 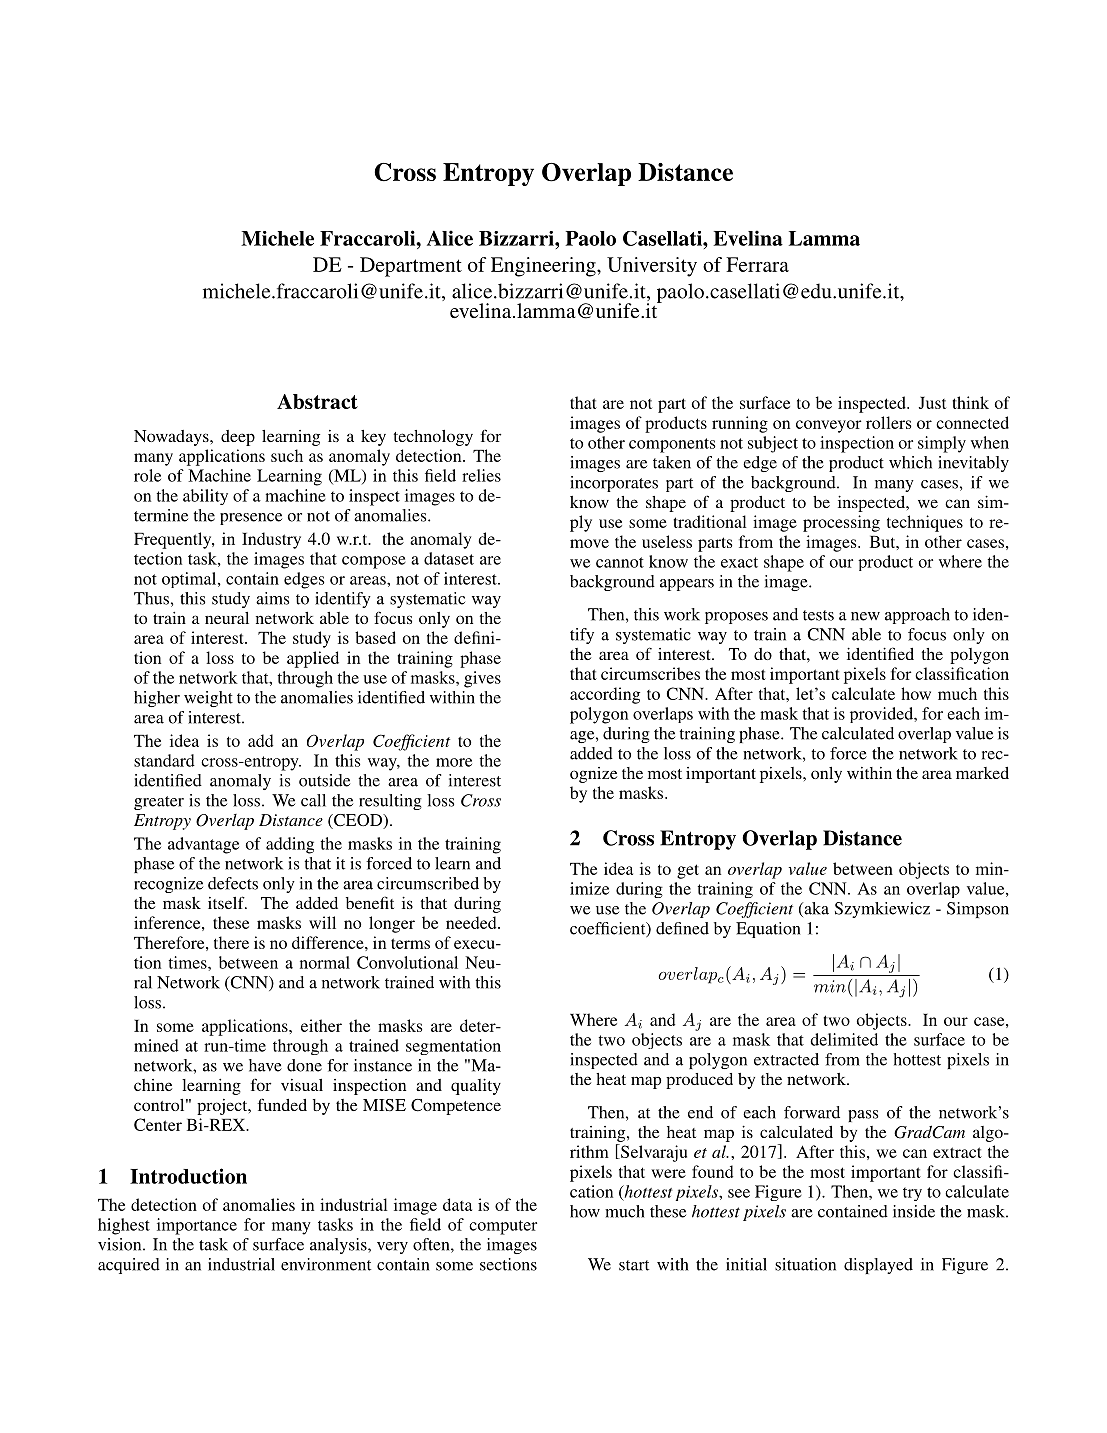 I want to click on techniques, so click(x=925, y=523).
